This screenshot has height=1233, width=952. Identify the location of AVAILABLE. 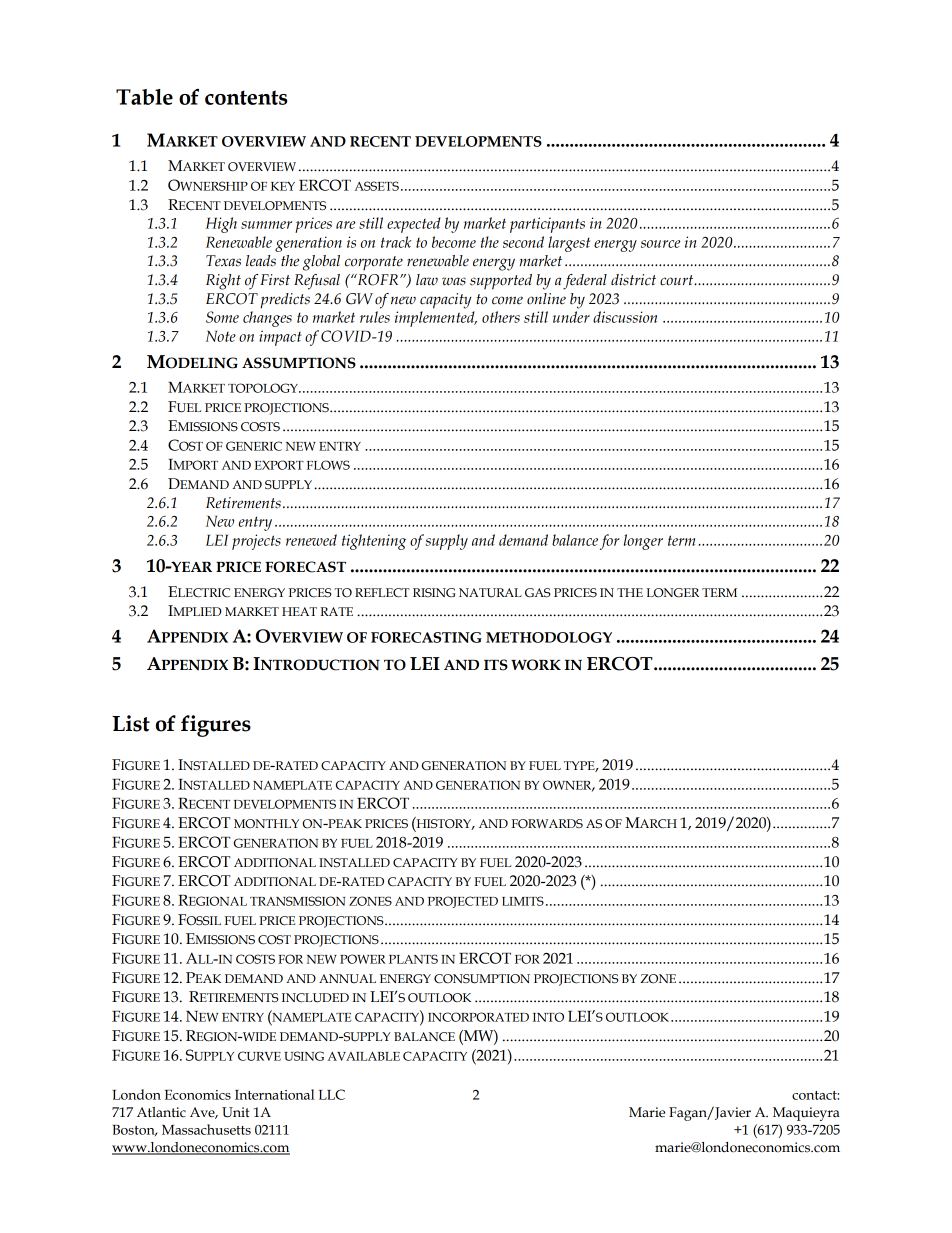
(364, 1056).
